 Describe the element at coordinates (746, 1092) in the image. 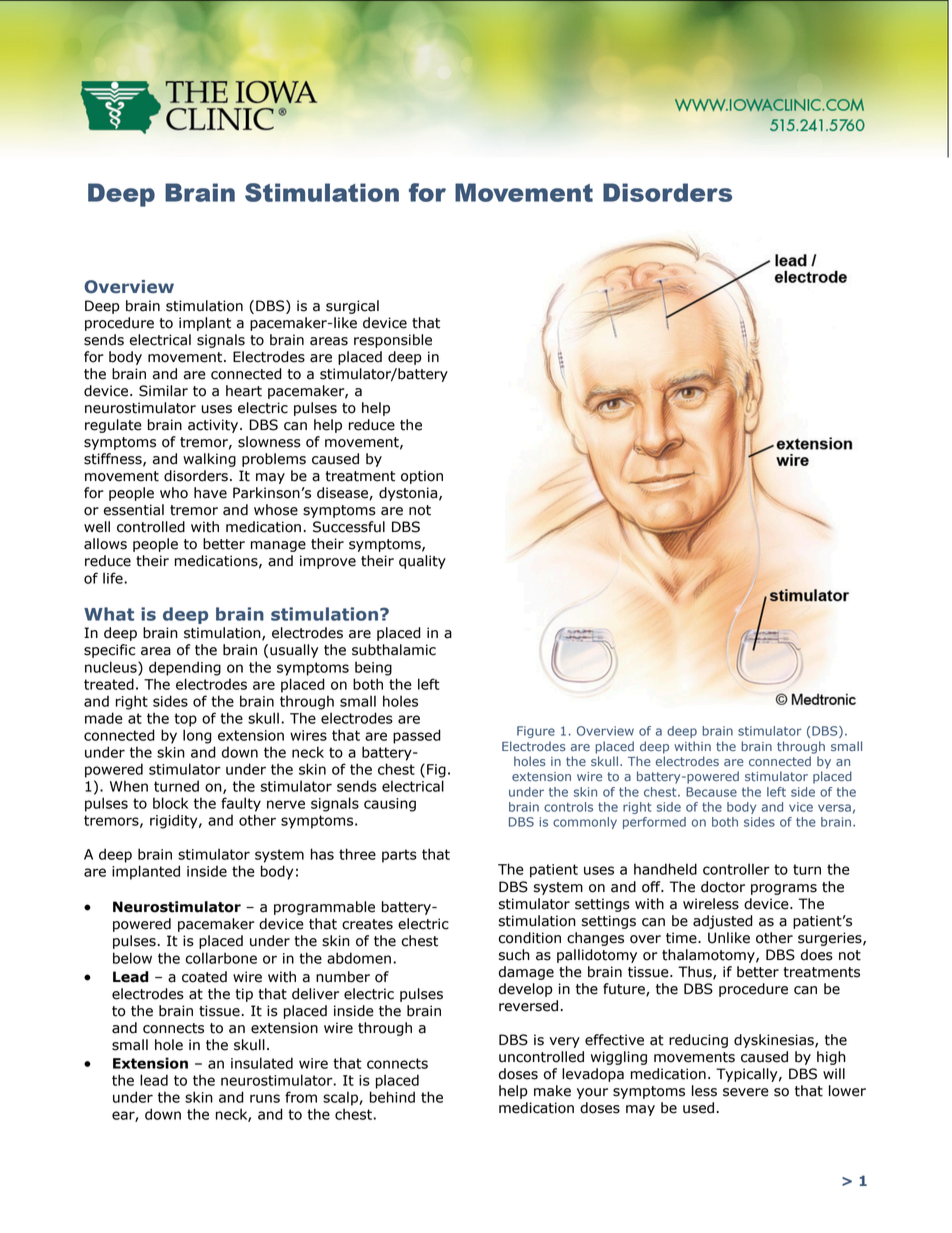

I see `severe` at that location.
